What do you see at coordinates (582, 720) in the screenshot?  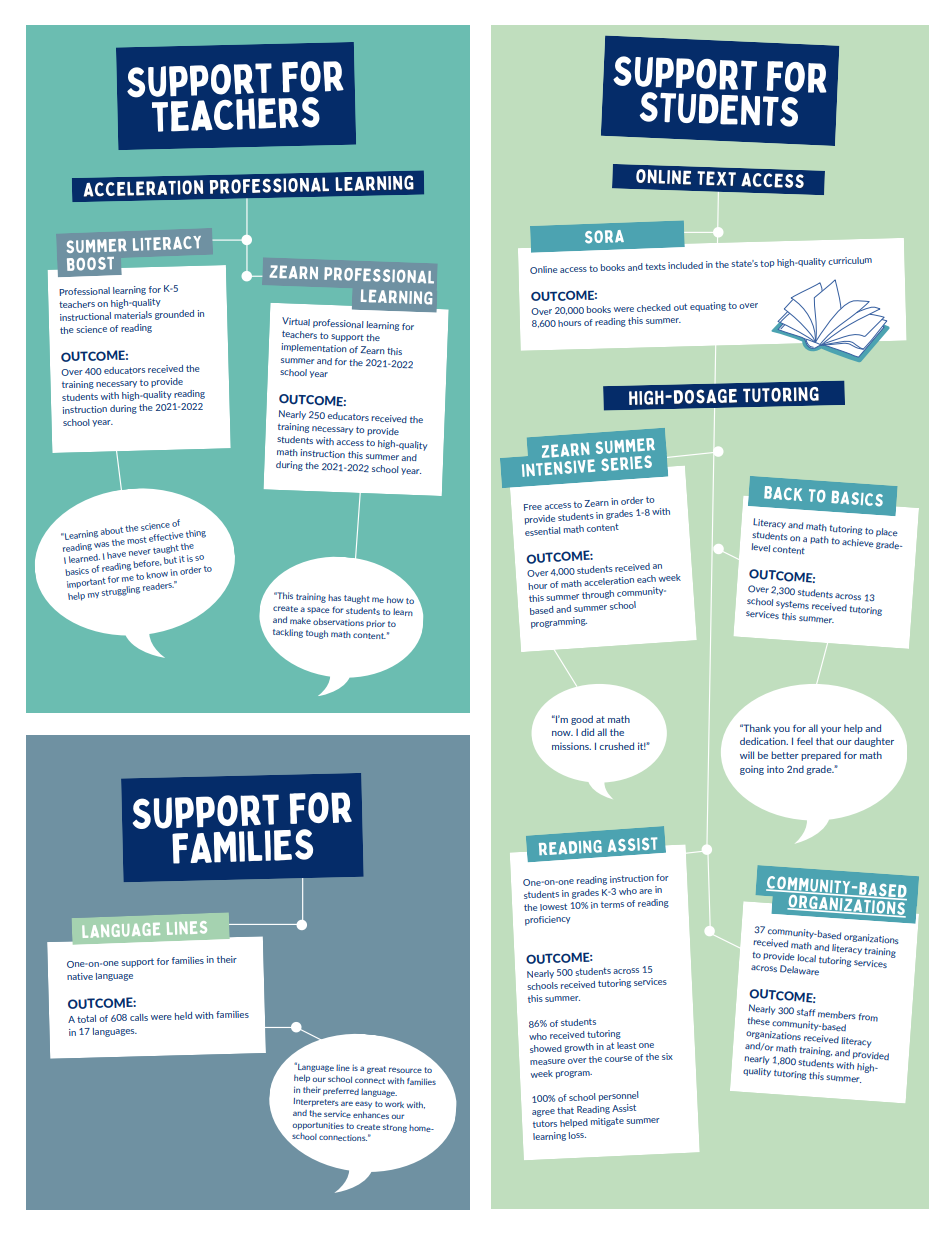 I see `good` at bounding box center [582, 720].
